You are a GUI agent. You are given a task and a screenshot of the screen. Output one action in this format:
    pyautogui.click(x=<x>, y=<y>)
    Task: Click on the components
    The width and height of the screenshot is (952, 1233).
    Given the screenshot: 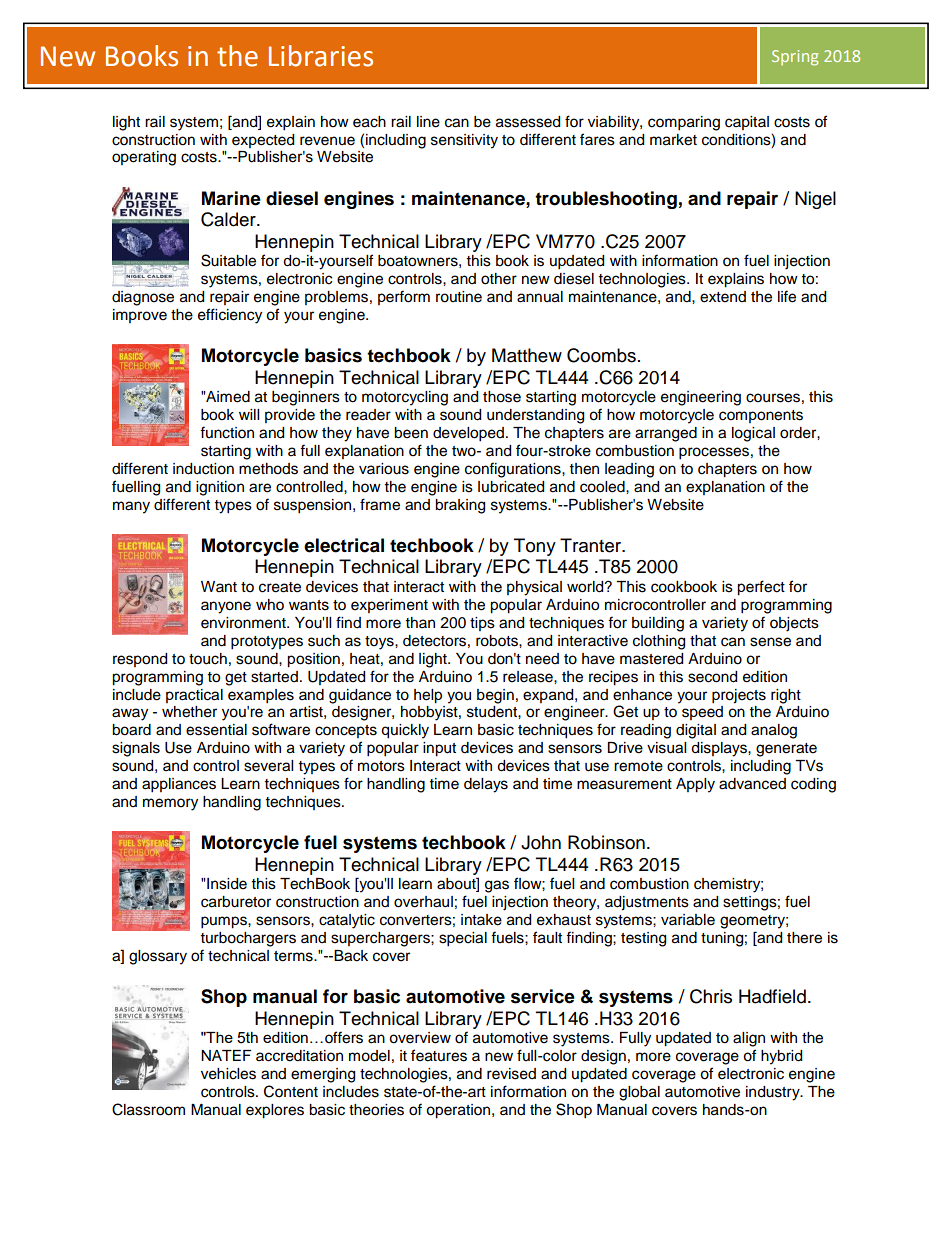 What is the action you would take?
    pyautogui.click(x=761, y=416)
